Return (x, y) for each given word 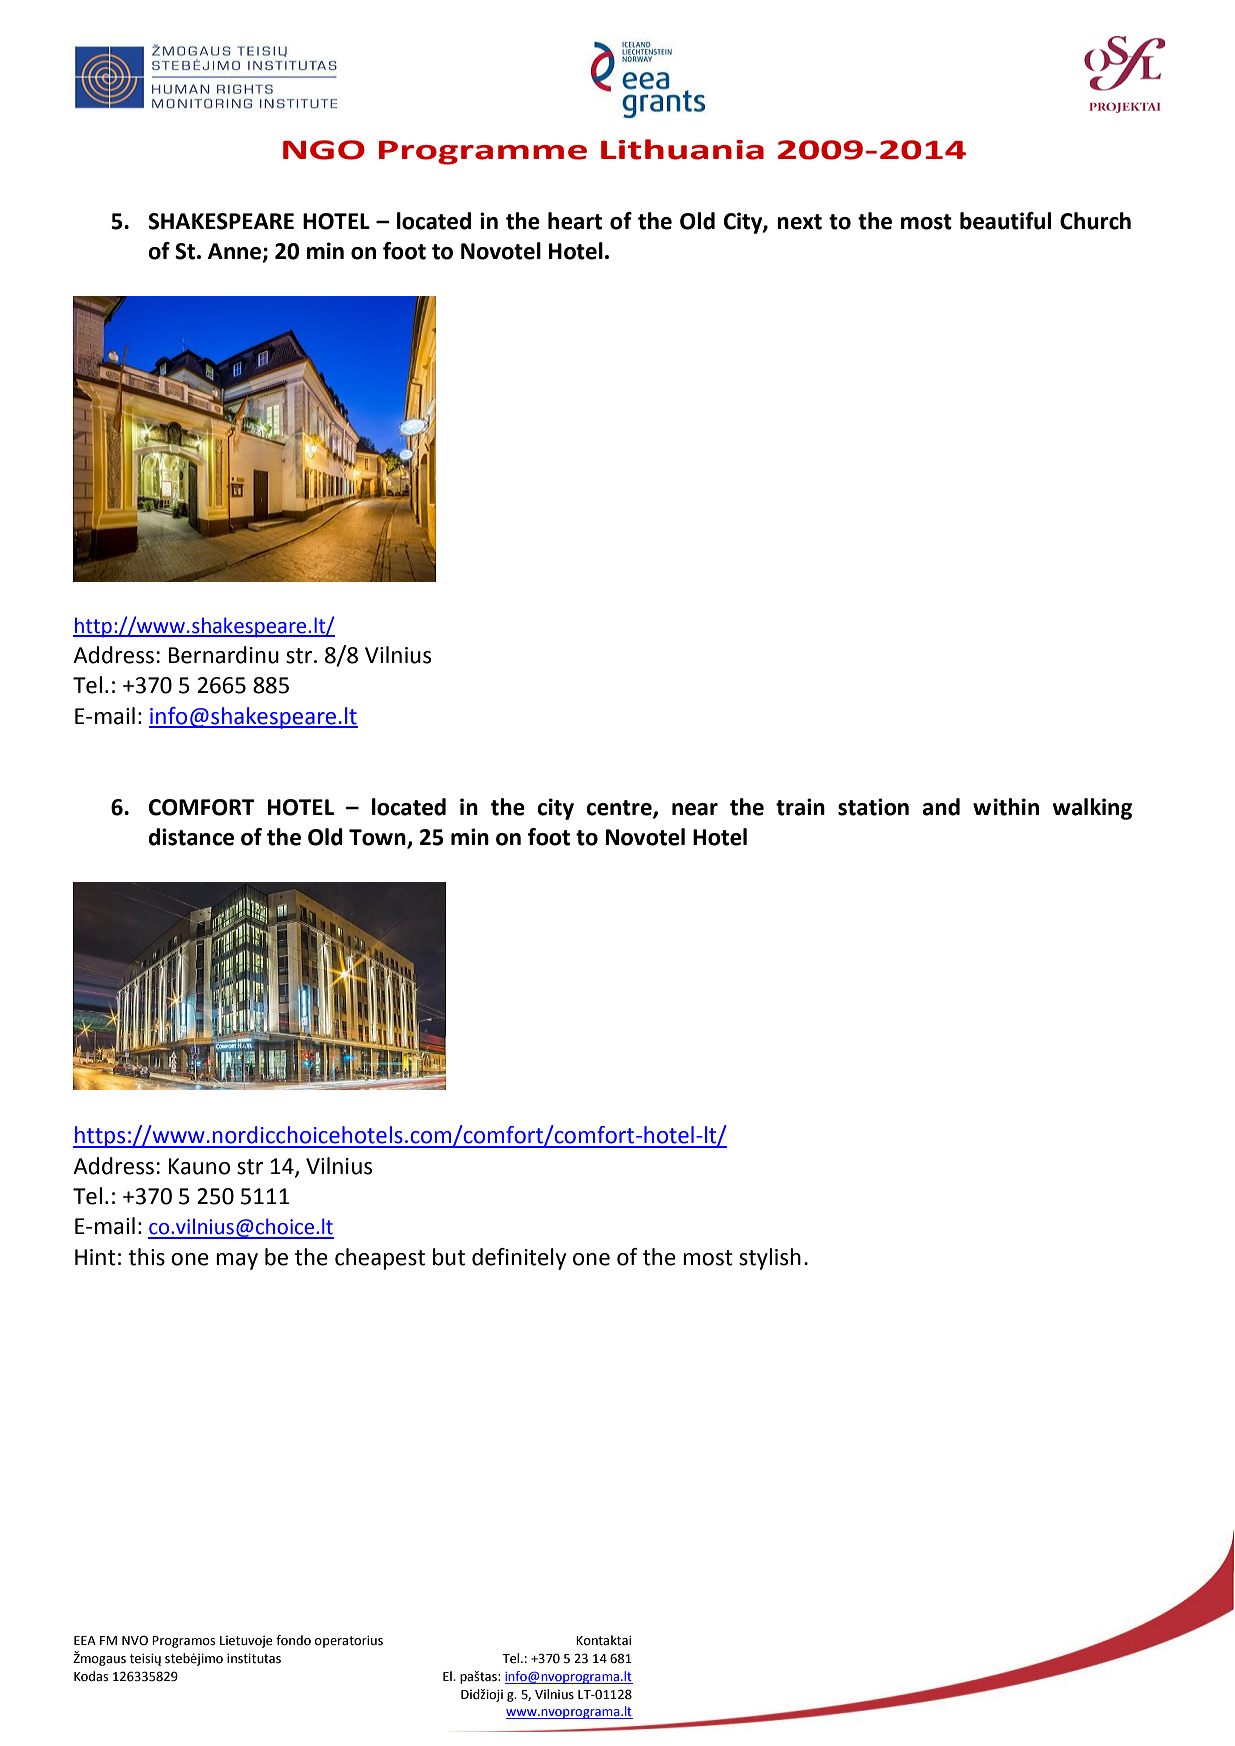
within (1006, 807)
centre (620, 809)
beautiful (1005, 221)
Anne (236, 252)
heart (575, 221)
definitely (519, 1259)
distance (191, 837)
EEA (85, 1640)
